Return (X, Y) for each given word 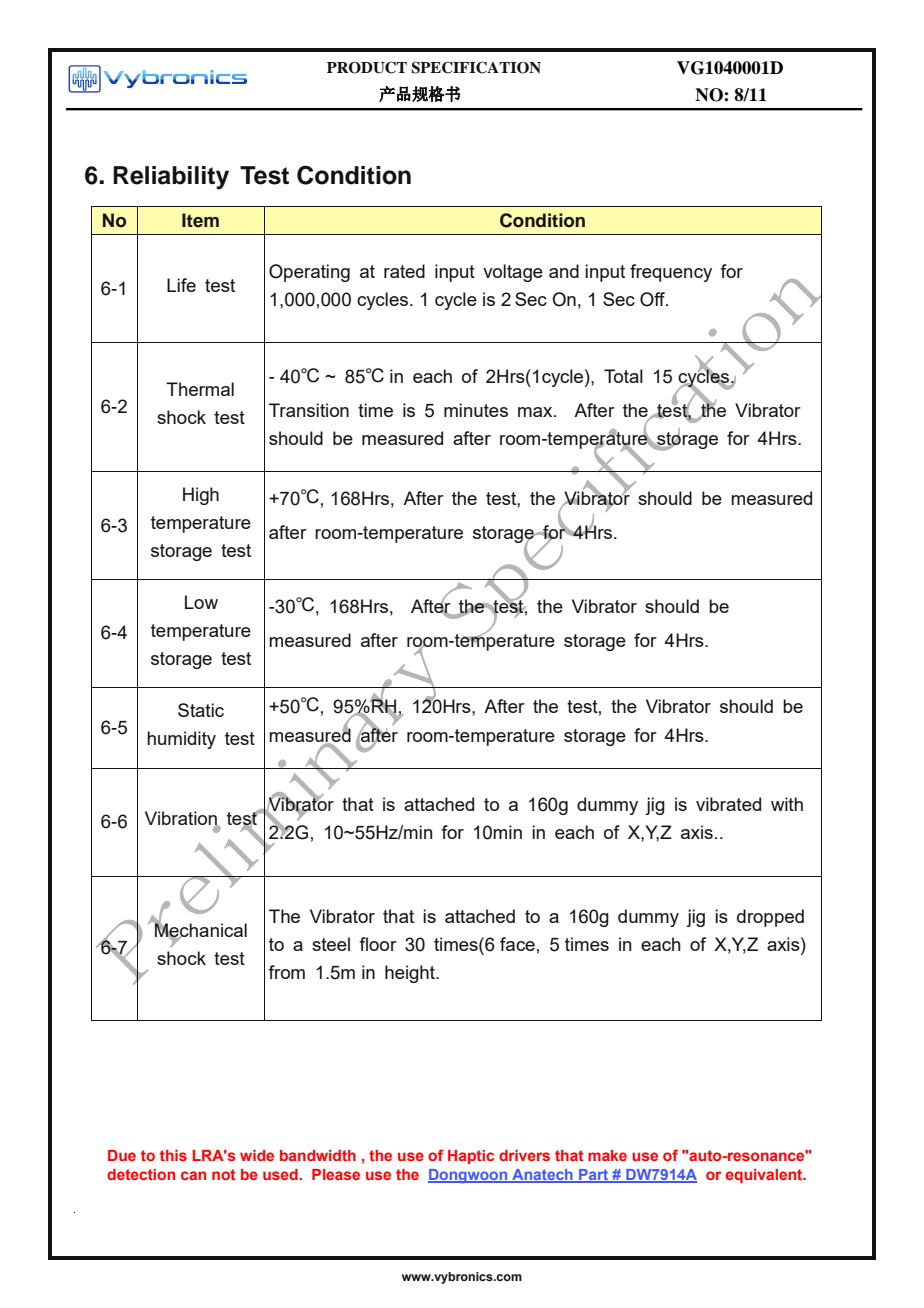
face (517, 944)
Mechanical (200, 930)
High (201, 496)
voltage (513, 273)
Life (181, 285)
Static (201, 710)
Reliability (171, 178)
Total (623, 376)
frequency (671, 273)
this (173, 1155)
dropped (770, 918)
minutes (476, 410)
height (411, 974)
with (787, 804)
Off (654, 299)
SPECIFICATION (476, 67)
